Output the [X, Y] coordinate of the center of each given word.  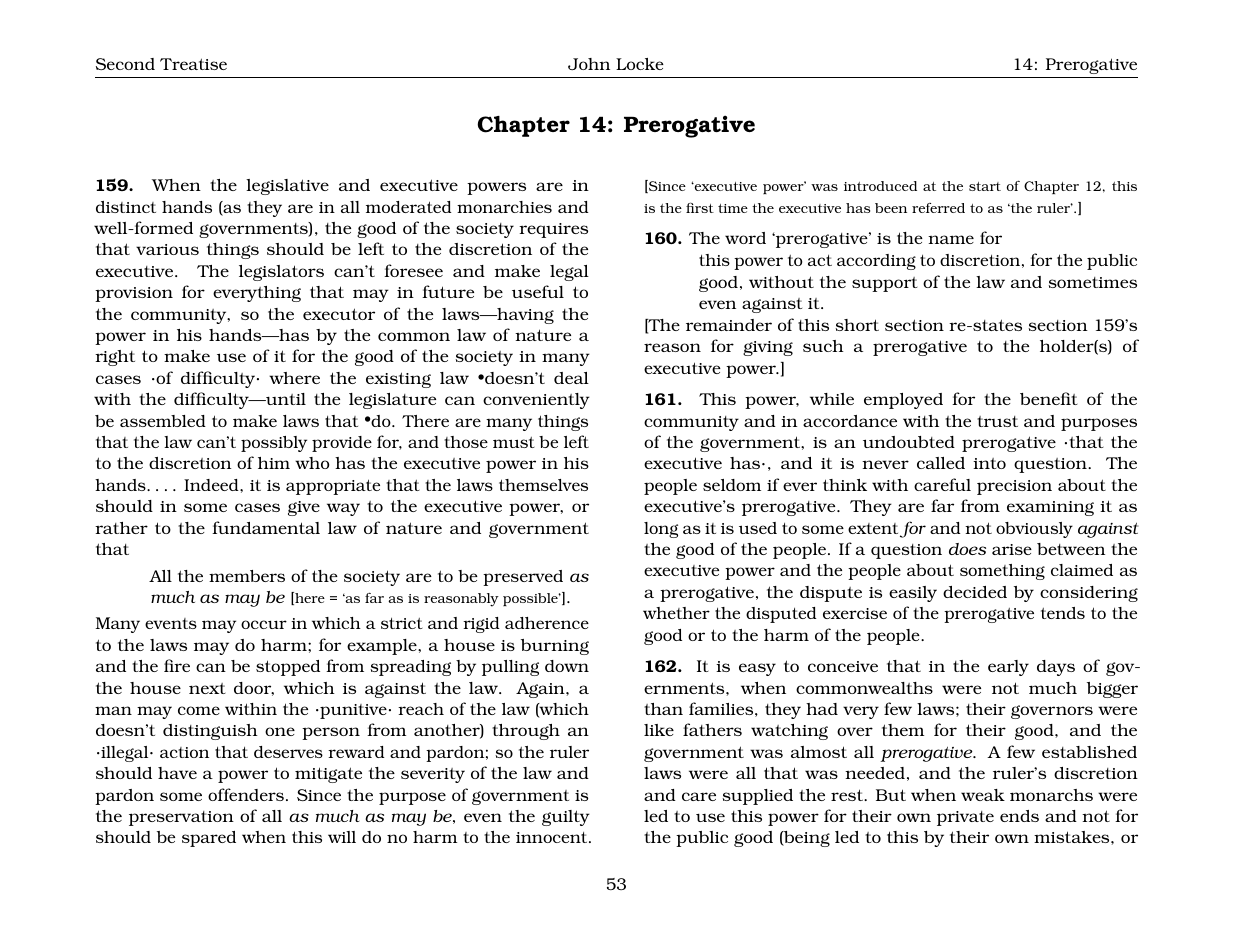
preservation [181, 818]
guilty [566, 818]
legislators [281, 273]
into [989, 463]
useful [538, 291]
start [985, 186]
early [1008, 668]
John [589, 64]
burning [555, 647]
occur [264, 624]
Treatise [193, 64]
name [951, 239]
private [965, 818]
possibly [274, 444]
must [514, 442]
